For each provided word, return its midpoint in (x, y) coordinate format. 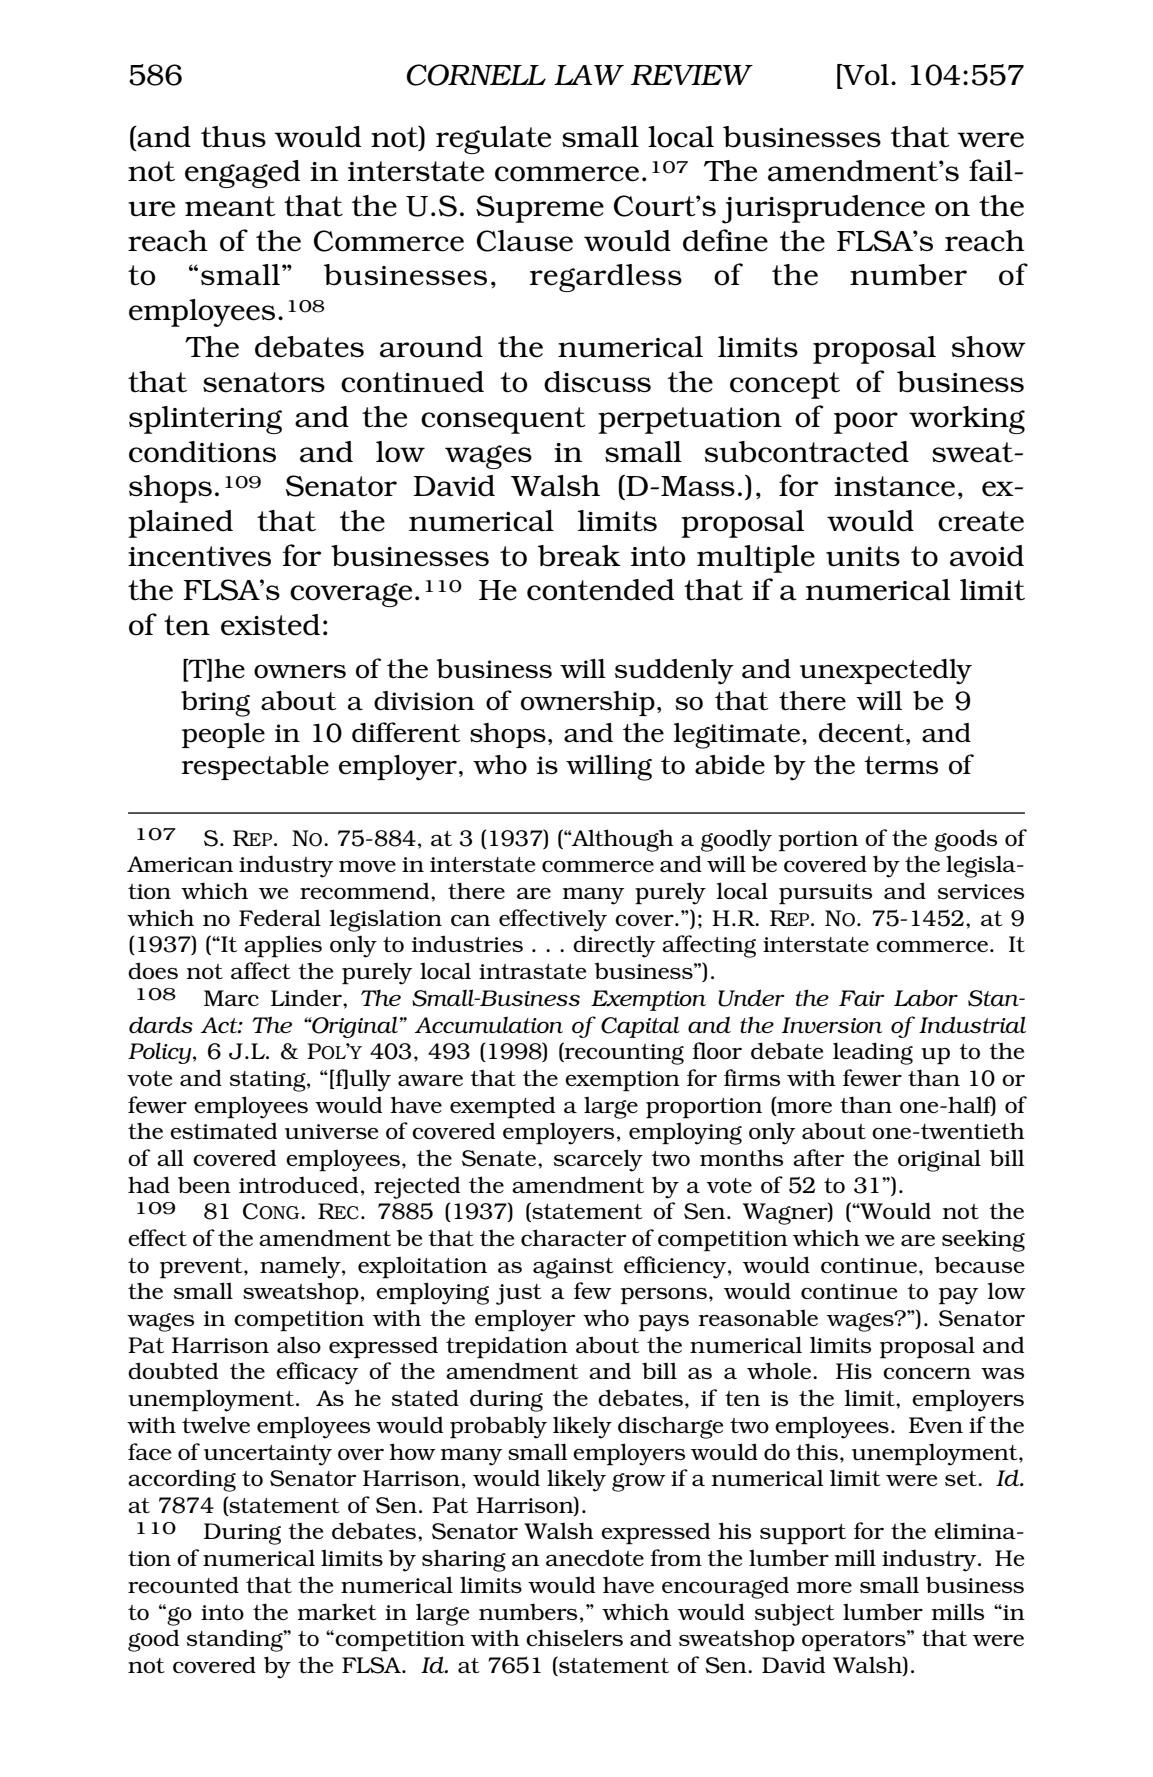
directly (614, 946)
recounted (183, 1584)
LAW (589, 75)
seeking (983, 1240)
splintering (205, 420)
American (180, 864)
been (204, 1184)
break (579, 556)
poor (866, 423)
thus (233, 137)
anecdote (595, 1557)
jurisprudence (823, 209)
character (573, 1237)
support (803, 1534)
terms (901, 765)
